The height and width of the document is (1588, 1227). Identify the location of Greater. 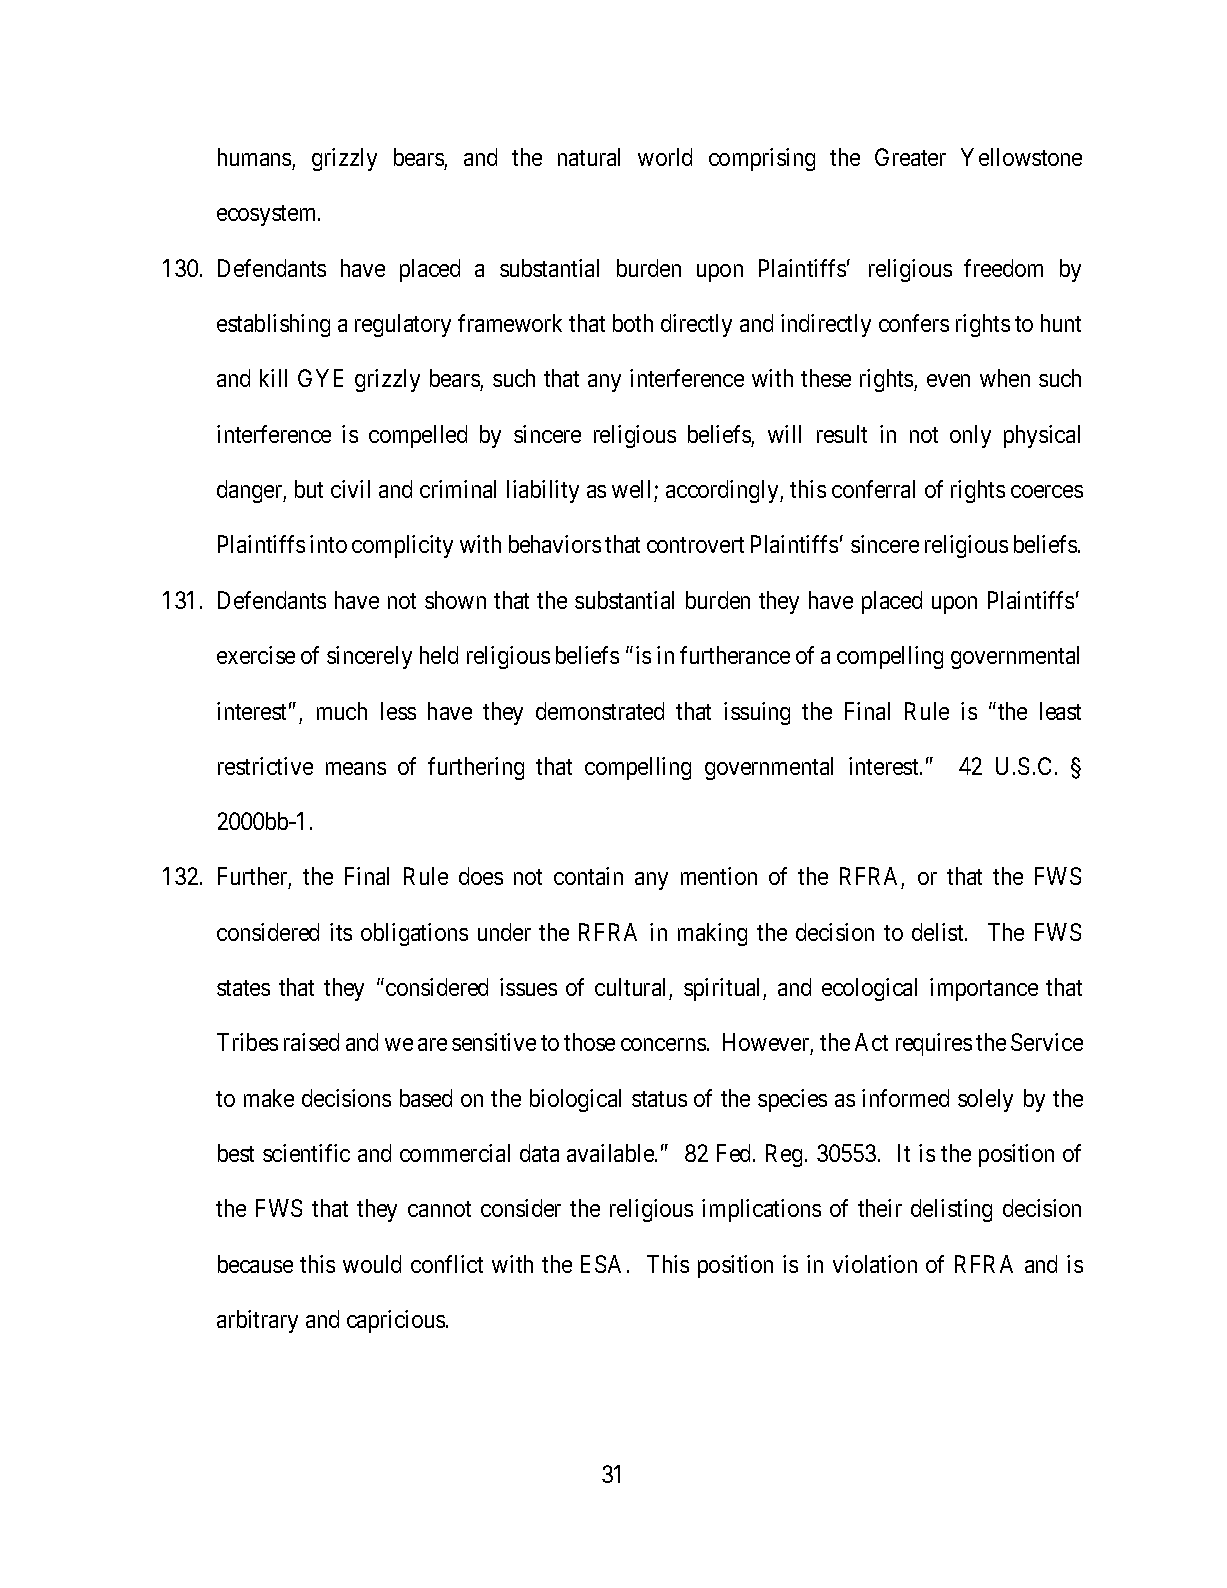
(910, 157).
